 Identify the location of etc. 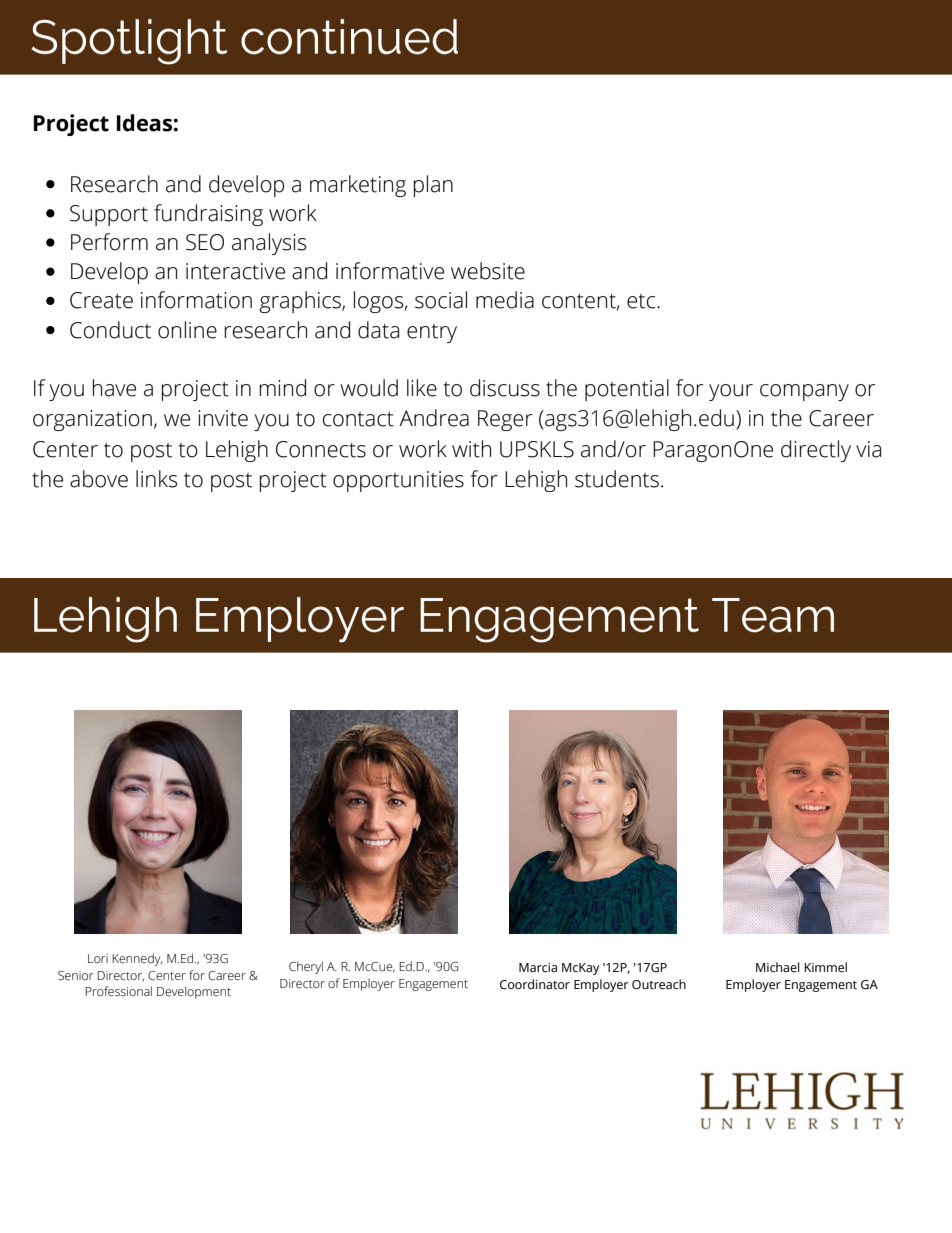
(642, 301).
